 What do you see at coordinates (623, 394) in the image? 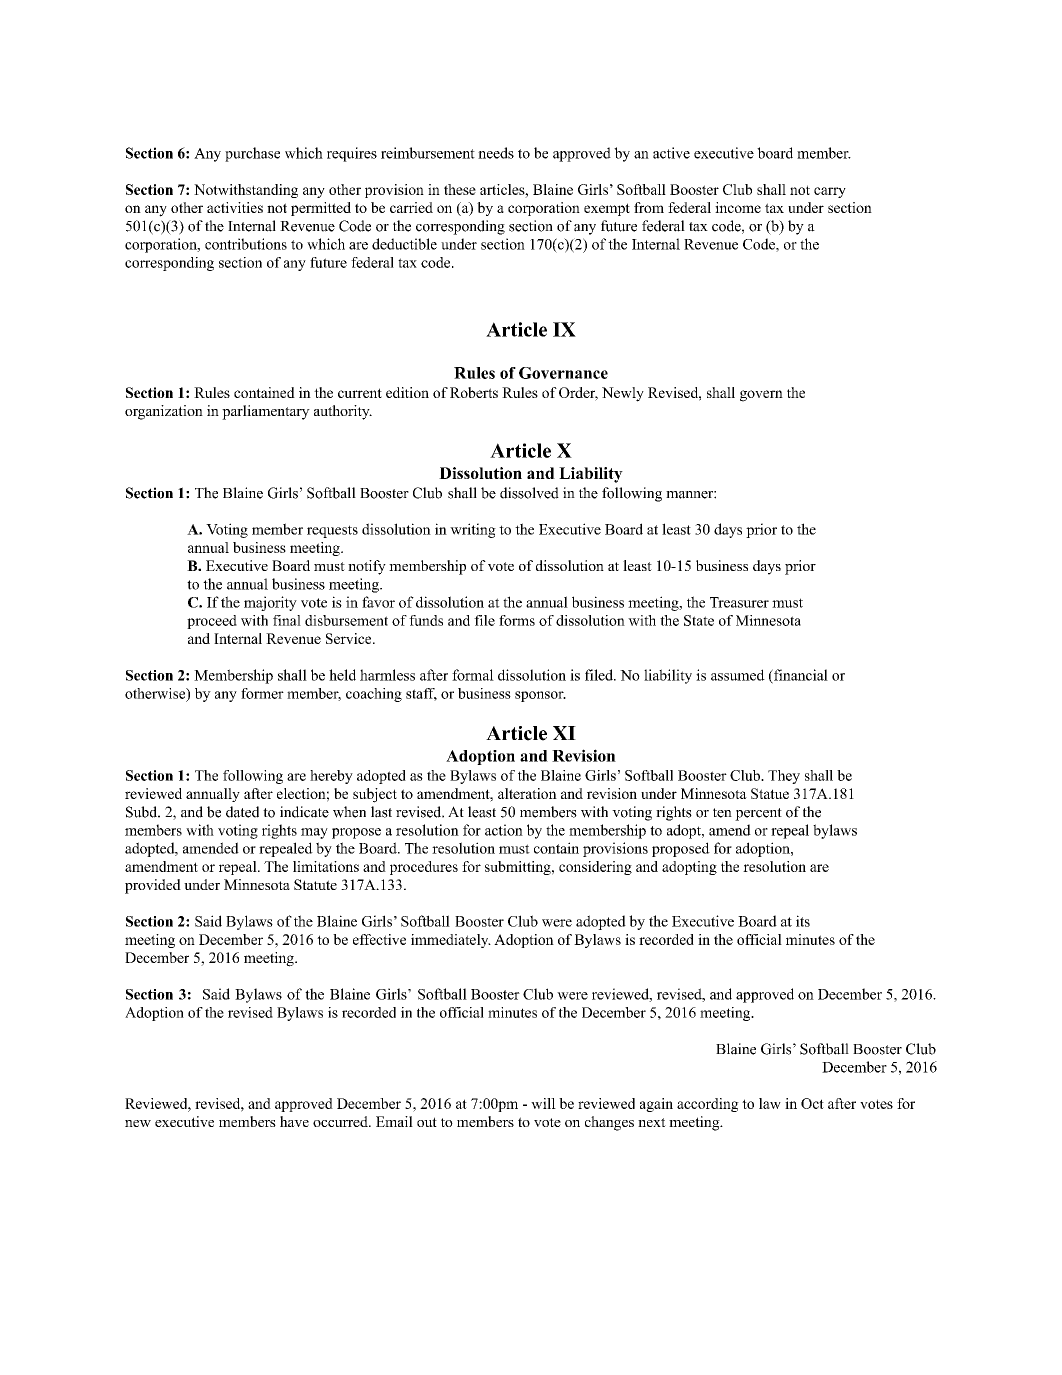
I see `Newly` at bounding box center [623, 394].
